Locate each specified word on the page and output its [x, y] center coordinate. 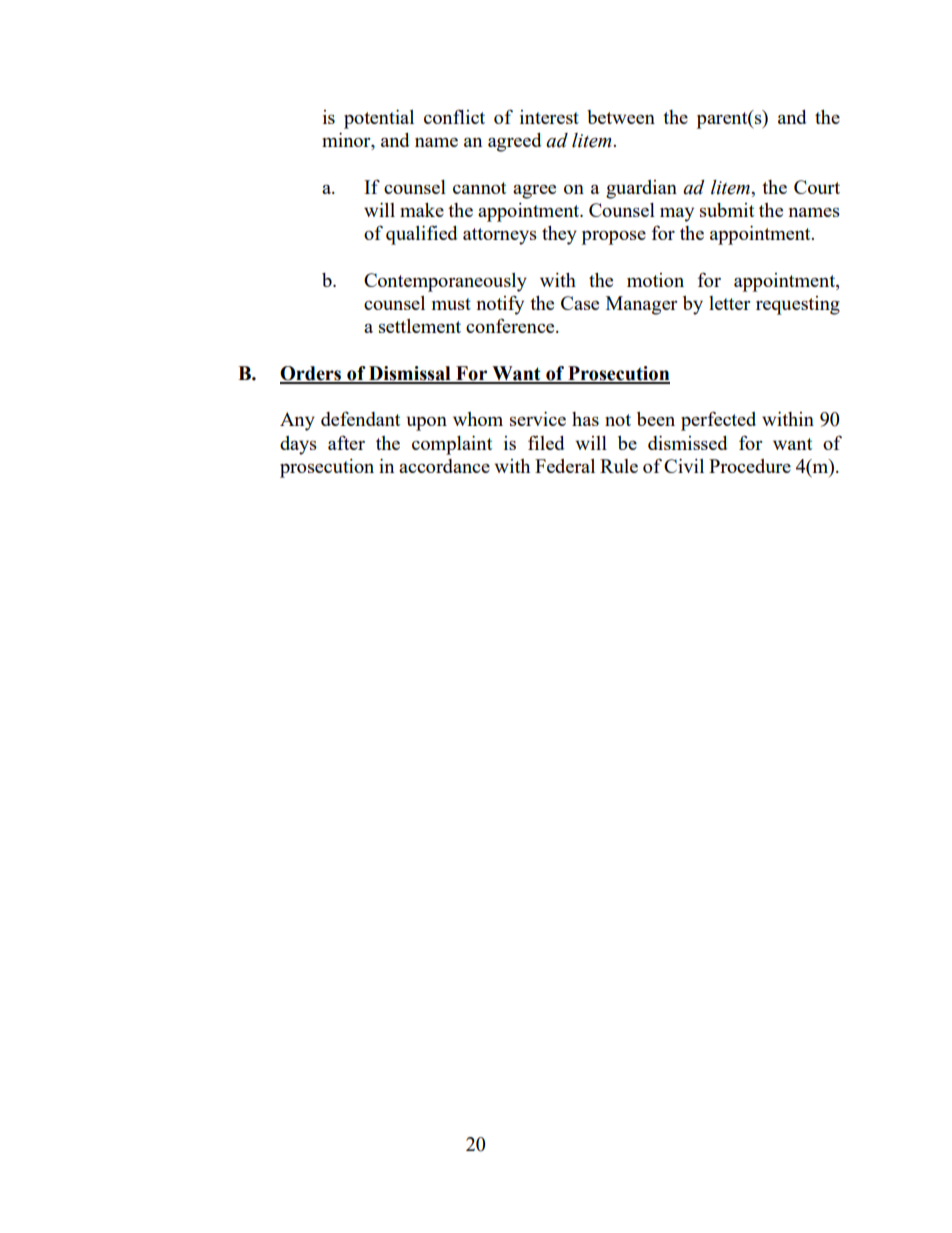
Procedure [750, 466]
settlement [420, 326]
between [621, 117]
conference [511, 325]
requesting [798, 305]
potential [379, 119]
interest [549, 117]
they [559, 235]
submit [727, 210]
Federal [565, 466]
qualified [421, 235]
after [346, 442]
